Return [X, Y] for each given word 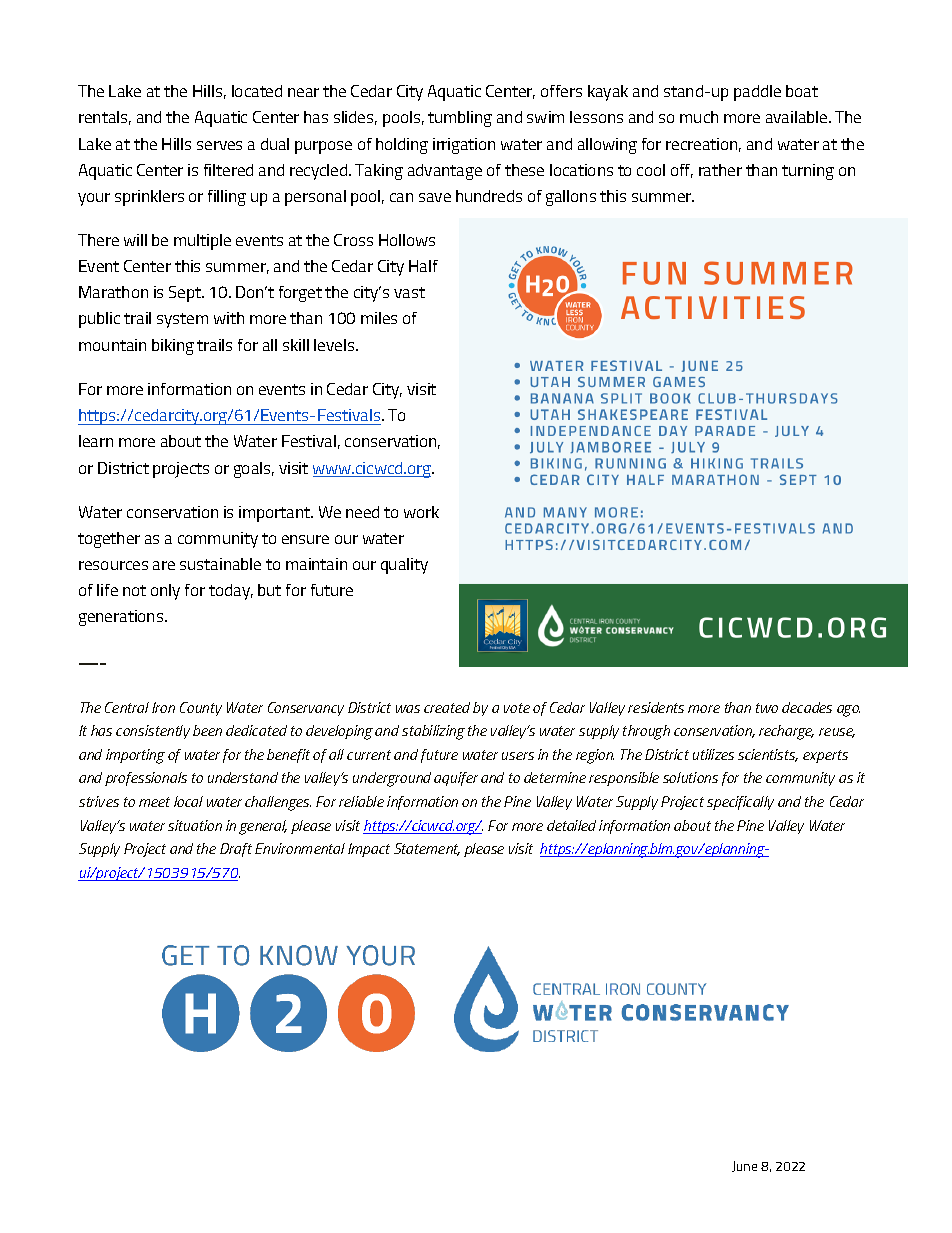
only [165, 592]
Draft [236, 850]
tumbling [460, 119]
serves [219, 145]
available [798, 117]
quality [404, 566]
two [767, 708]
